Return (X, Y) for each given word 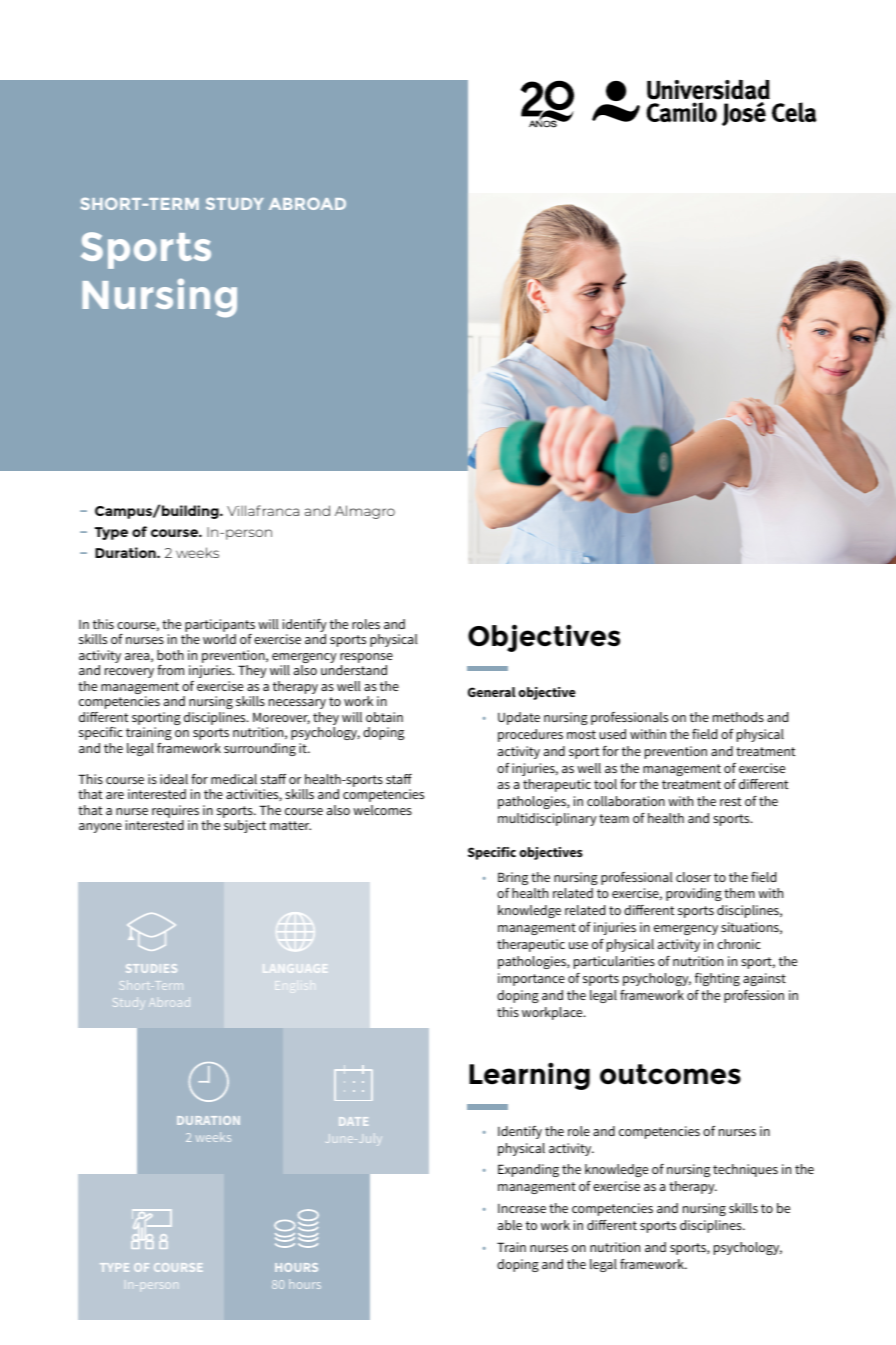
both (170, 655)
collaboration (626, 801)
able (510, 1225)
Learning (529, 1076)
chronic (739, 944)
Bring (513, 878)
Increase (522, 1208)
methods (738, 717)
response (366, 659)
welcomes (382, 810)
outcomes (670, 1074)
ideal (174, 779)
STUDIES (151, 968)
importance (531, 979)
